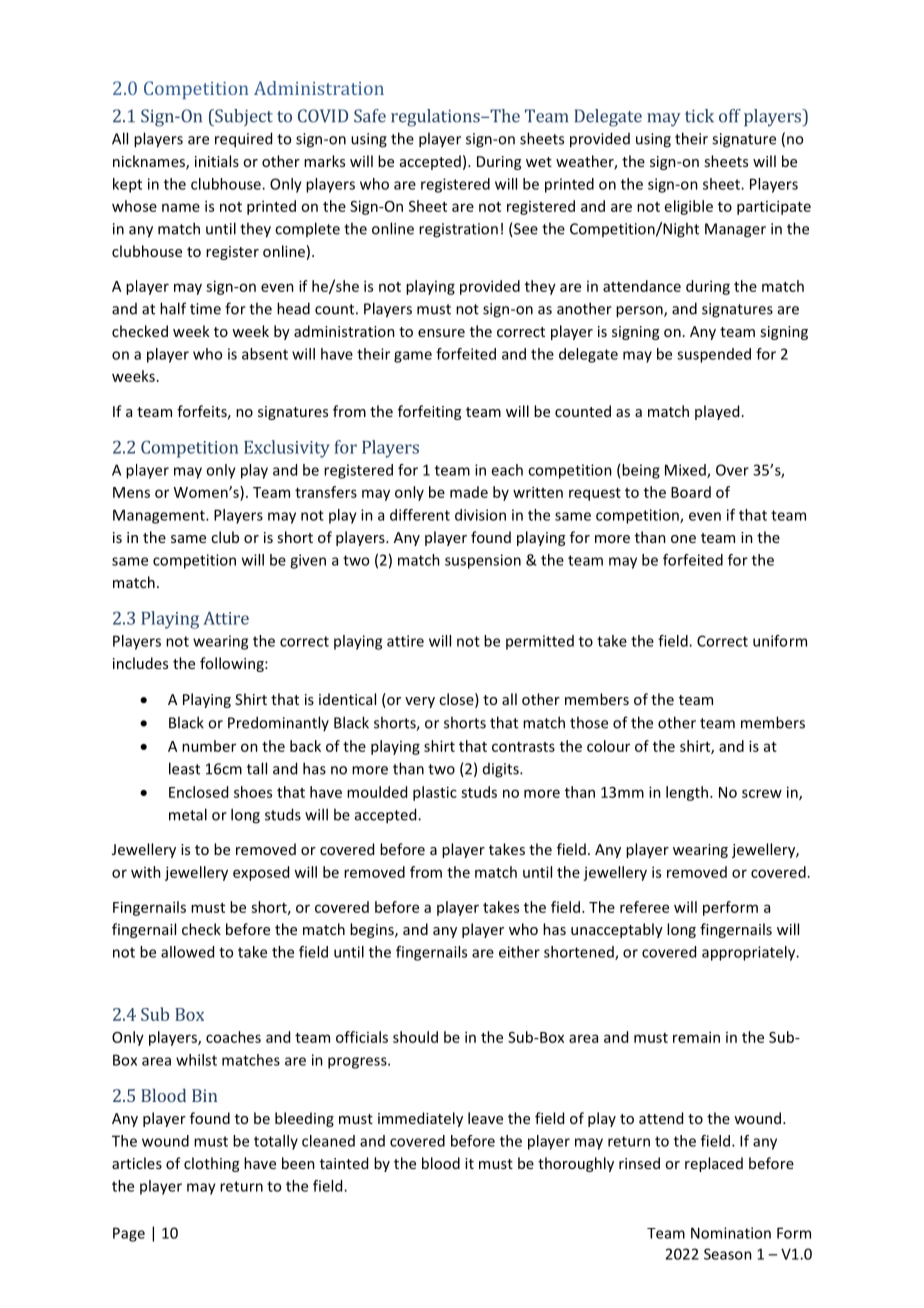 Image resolution: width=924 pixels, height=1308 pixels. Describe the element at coordinates (686, 471) in the image. I see `Mixed` at that location.
